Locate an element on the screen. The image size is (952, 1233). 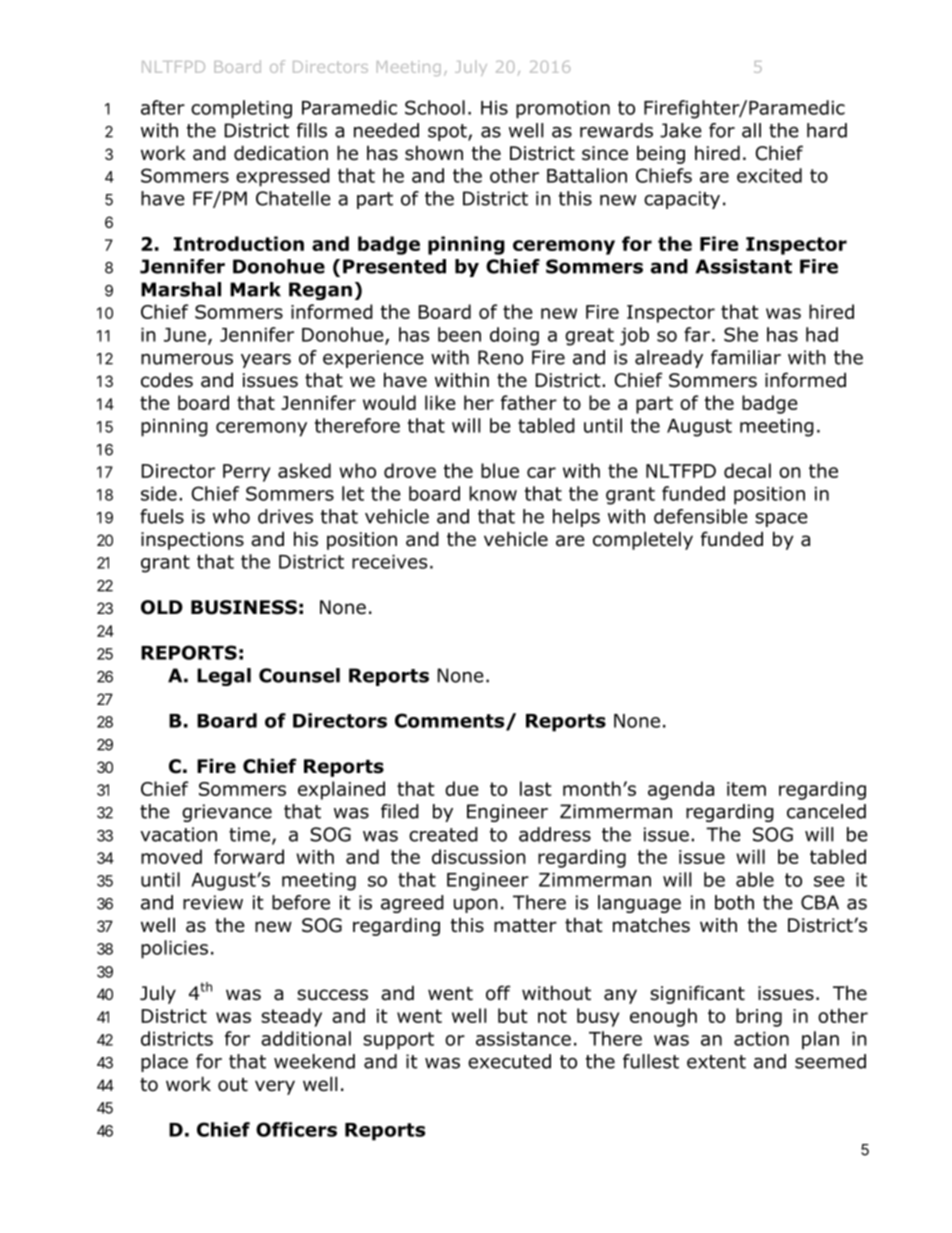
executed is located at coordinates (509, 1061).
